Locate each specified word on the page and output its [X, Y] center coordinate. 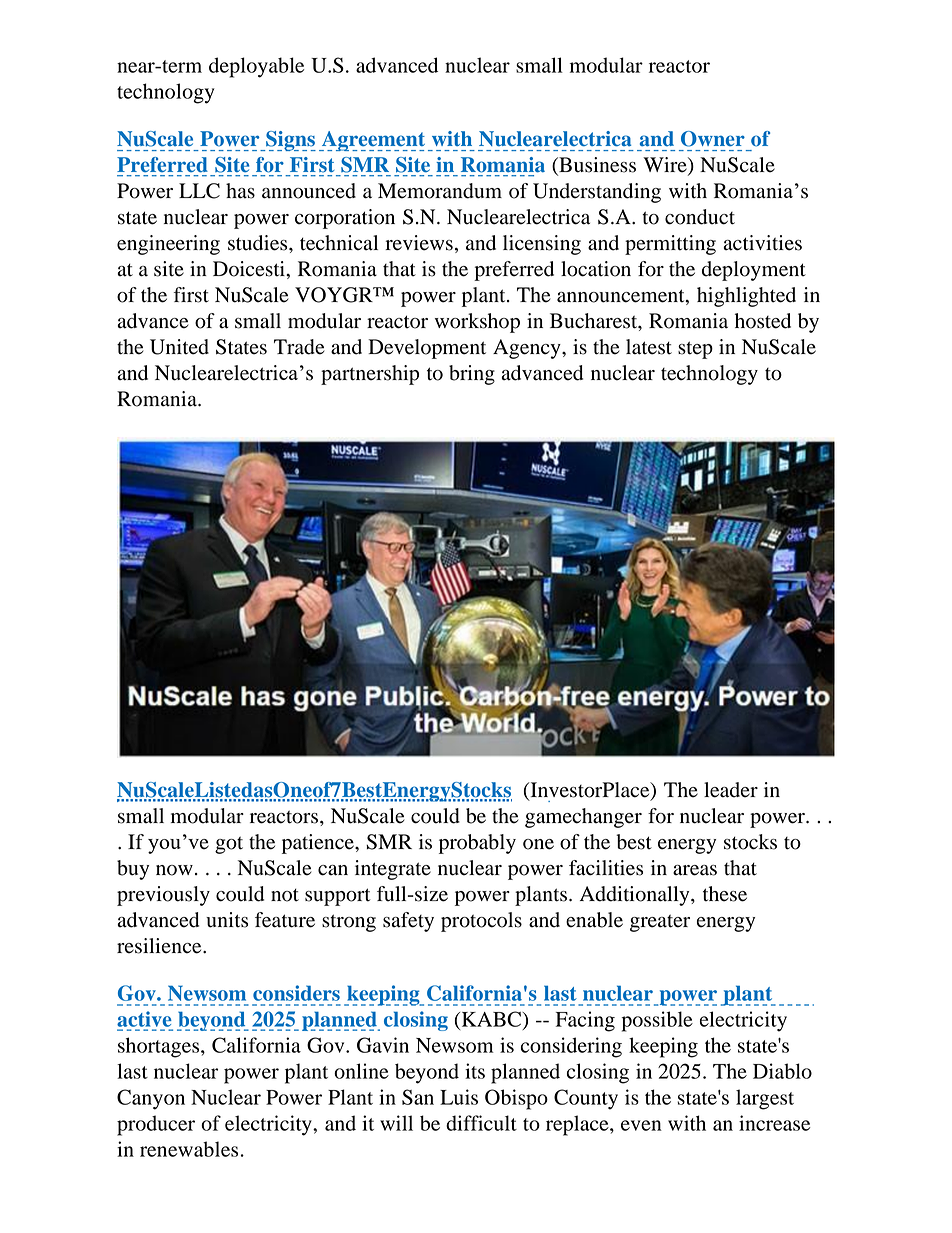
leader [731, 790]
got [229, 845]
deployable [256, 67]
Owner [713, 139]
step [695, 350]
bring [472, 375]
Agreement [372, 141]
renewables [189, 1149]
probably [477, 844]
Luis [459, 1097]
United [179, 347]
